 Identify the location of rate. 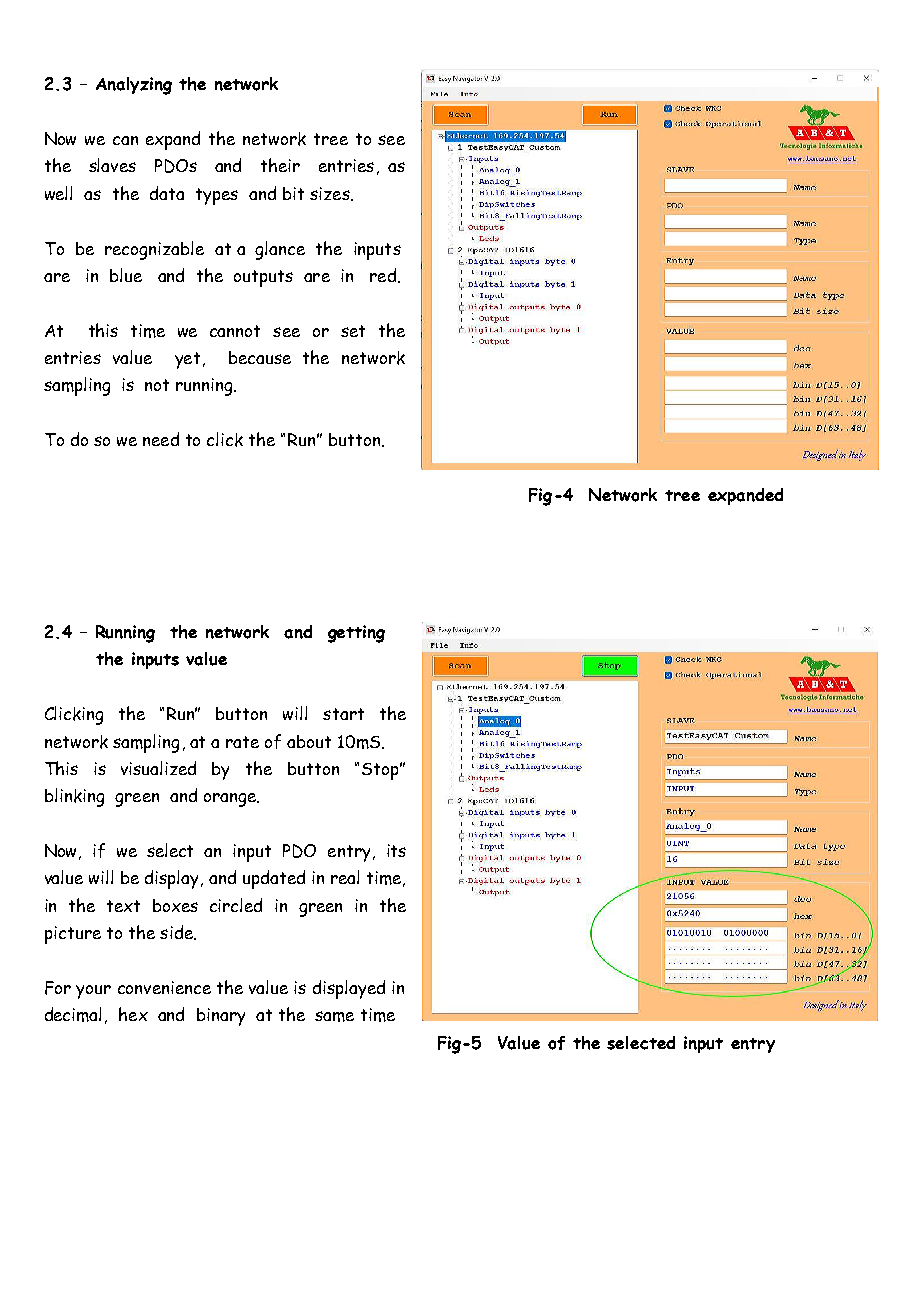
(242, 742).
